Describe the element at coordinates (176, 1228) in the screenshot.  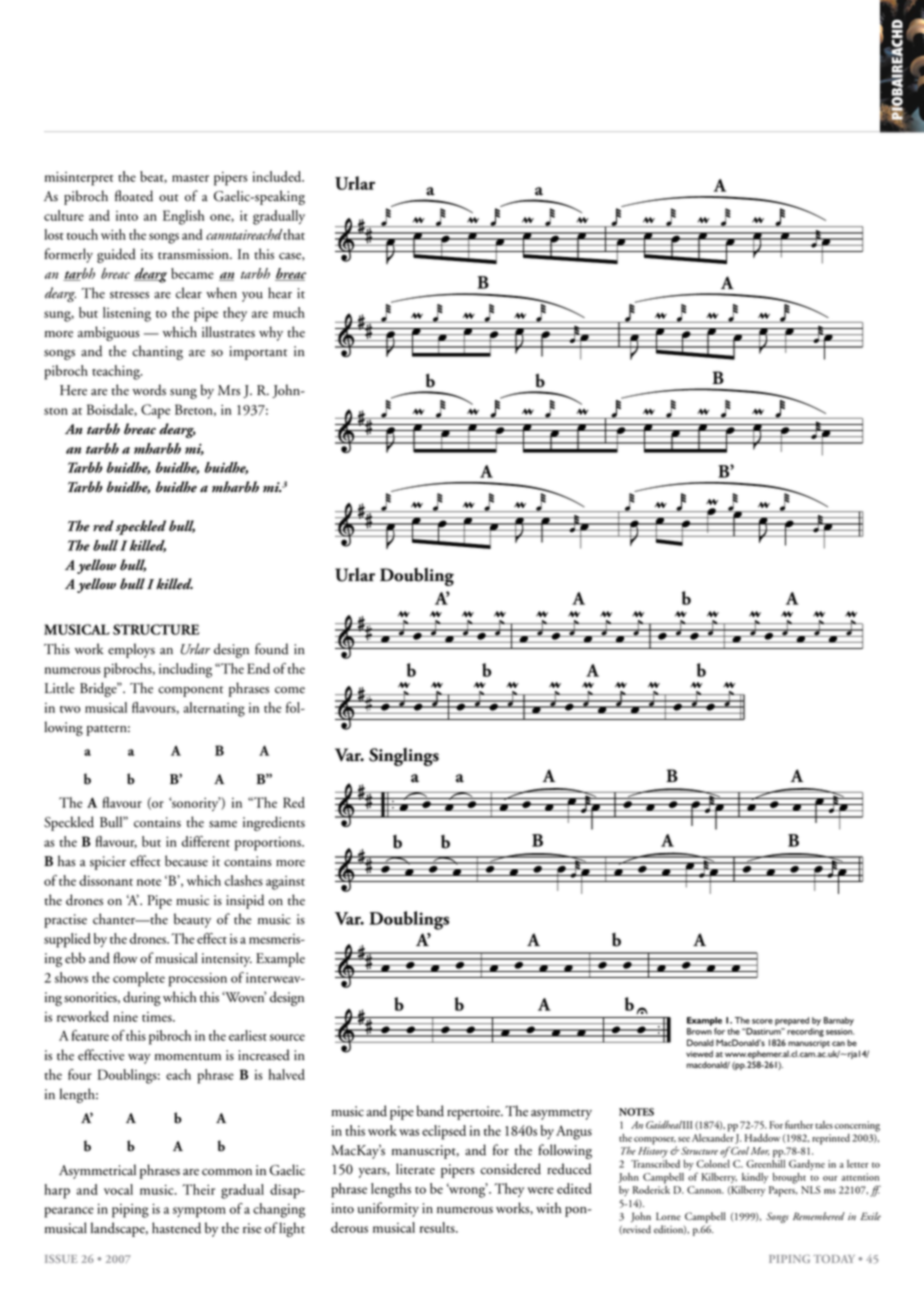
I see `hastened` at that location.
